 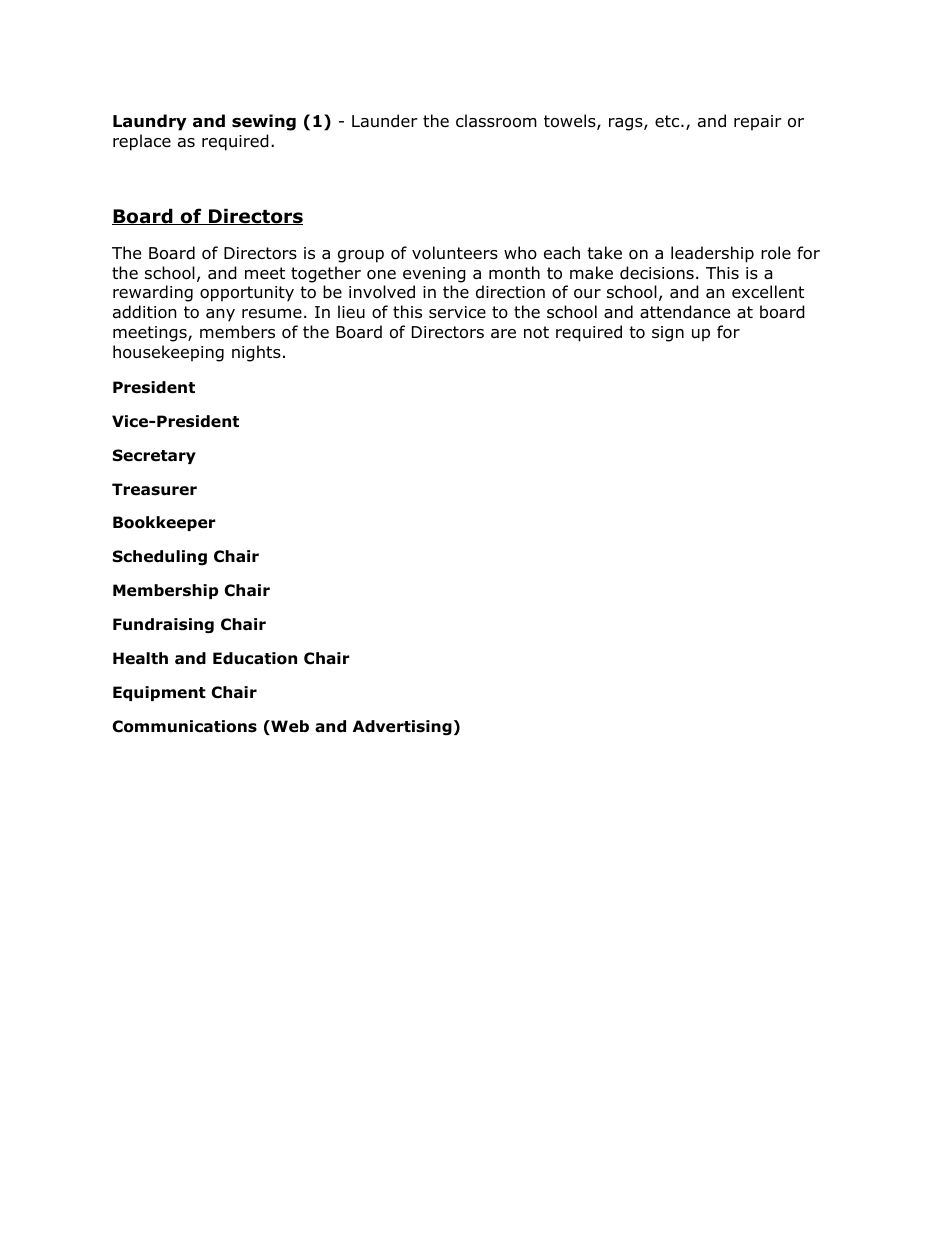 I want to click on Secretary, so click(x=154, y=456).
